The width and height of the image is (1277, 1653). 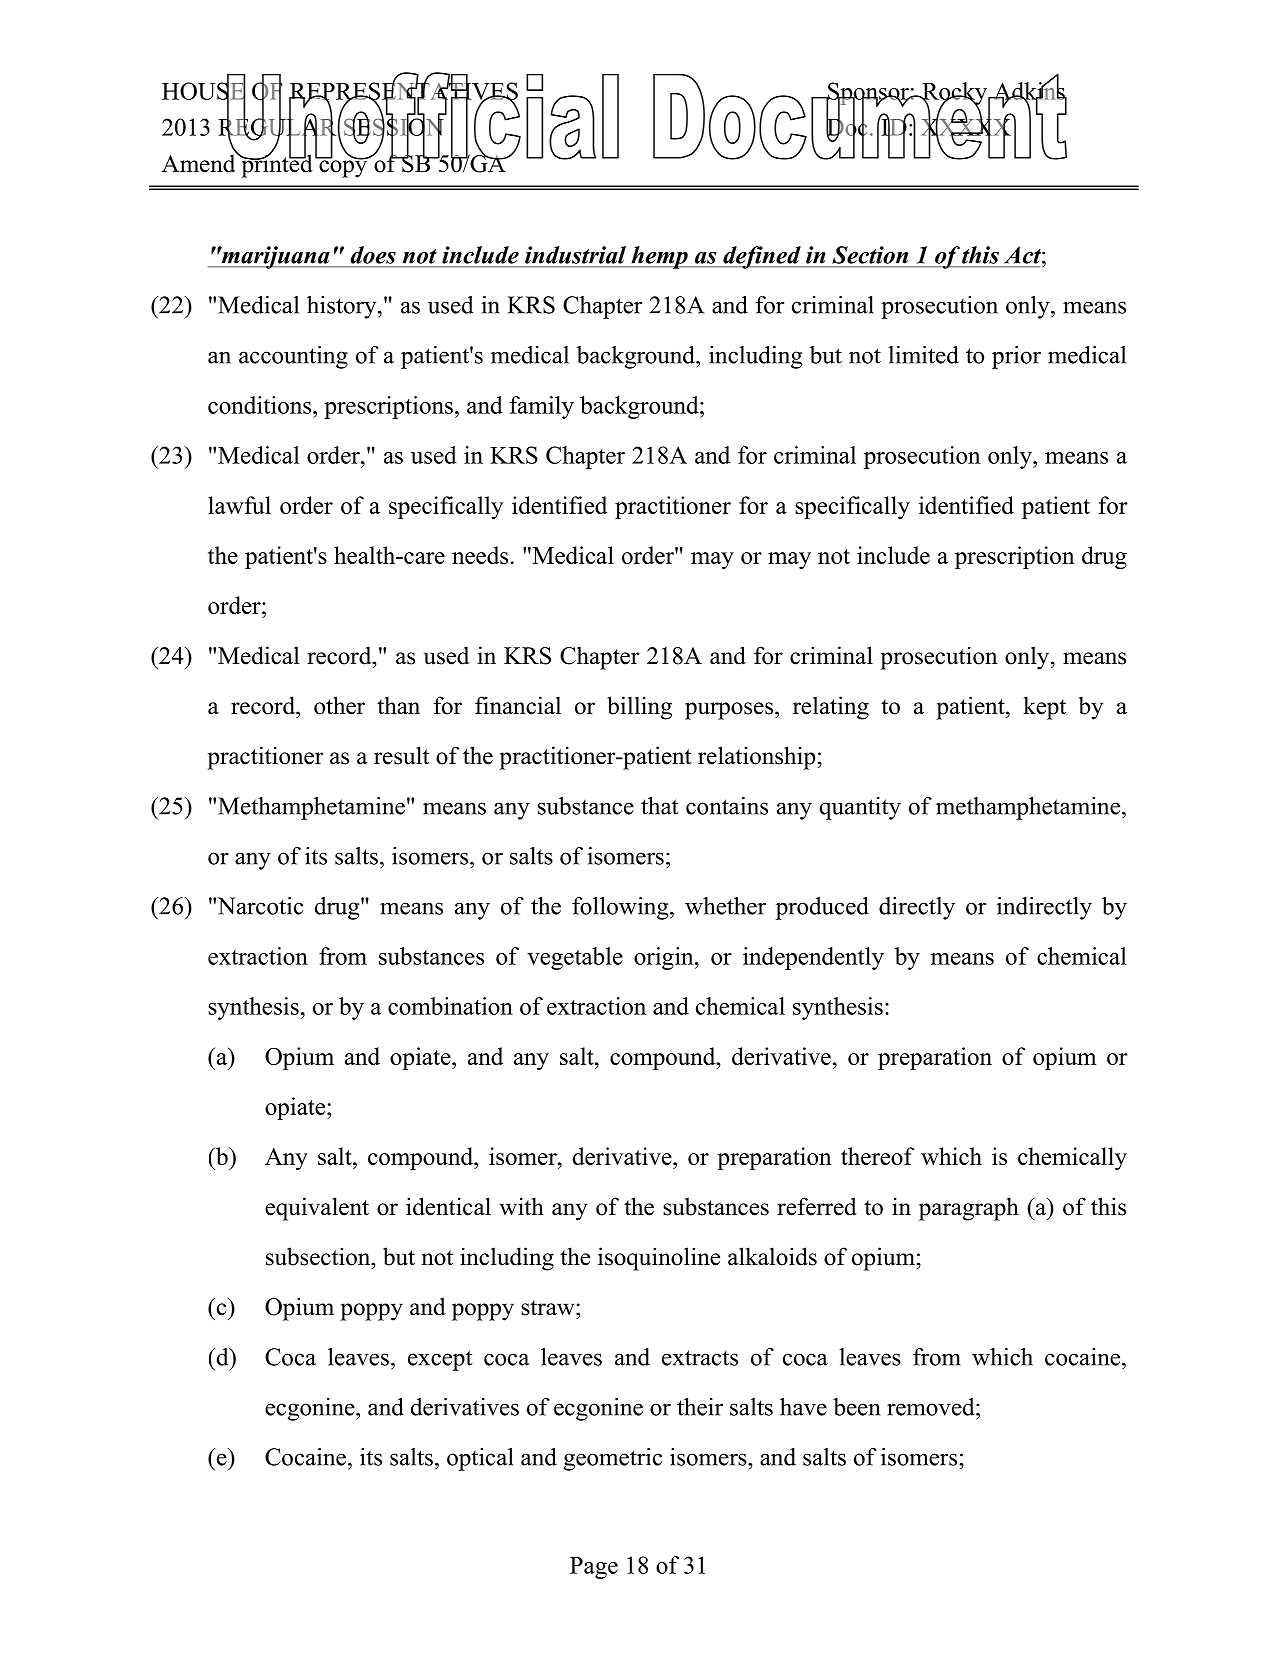 What do you see at coordinates (276, 165) in the image?
I see `printed` at bounding box center [276, 165].
